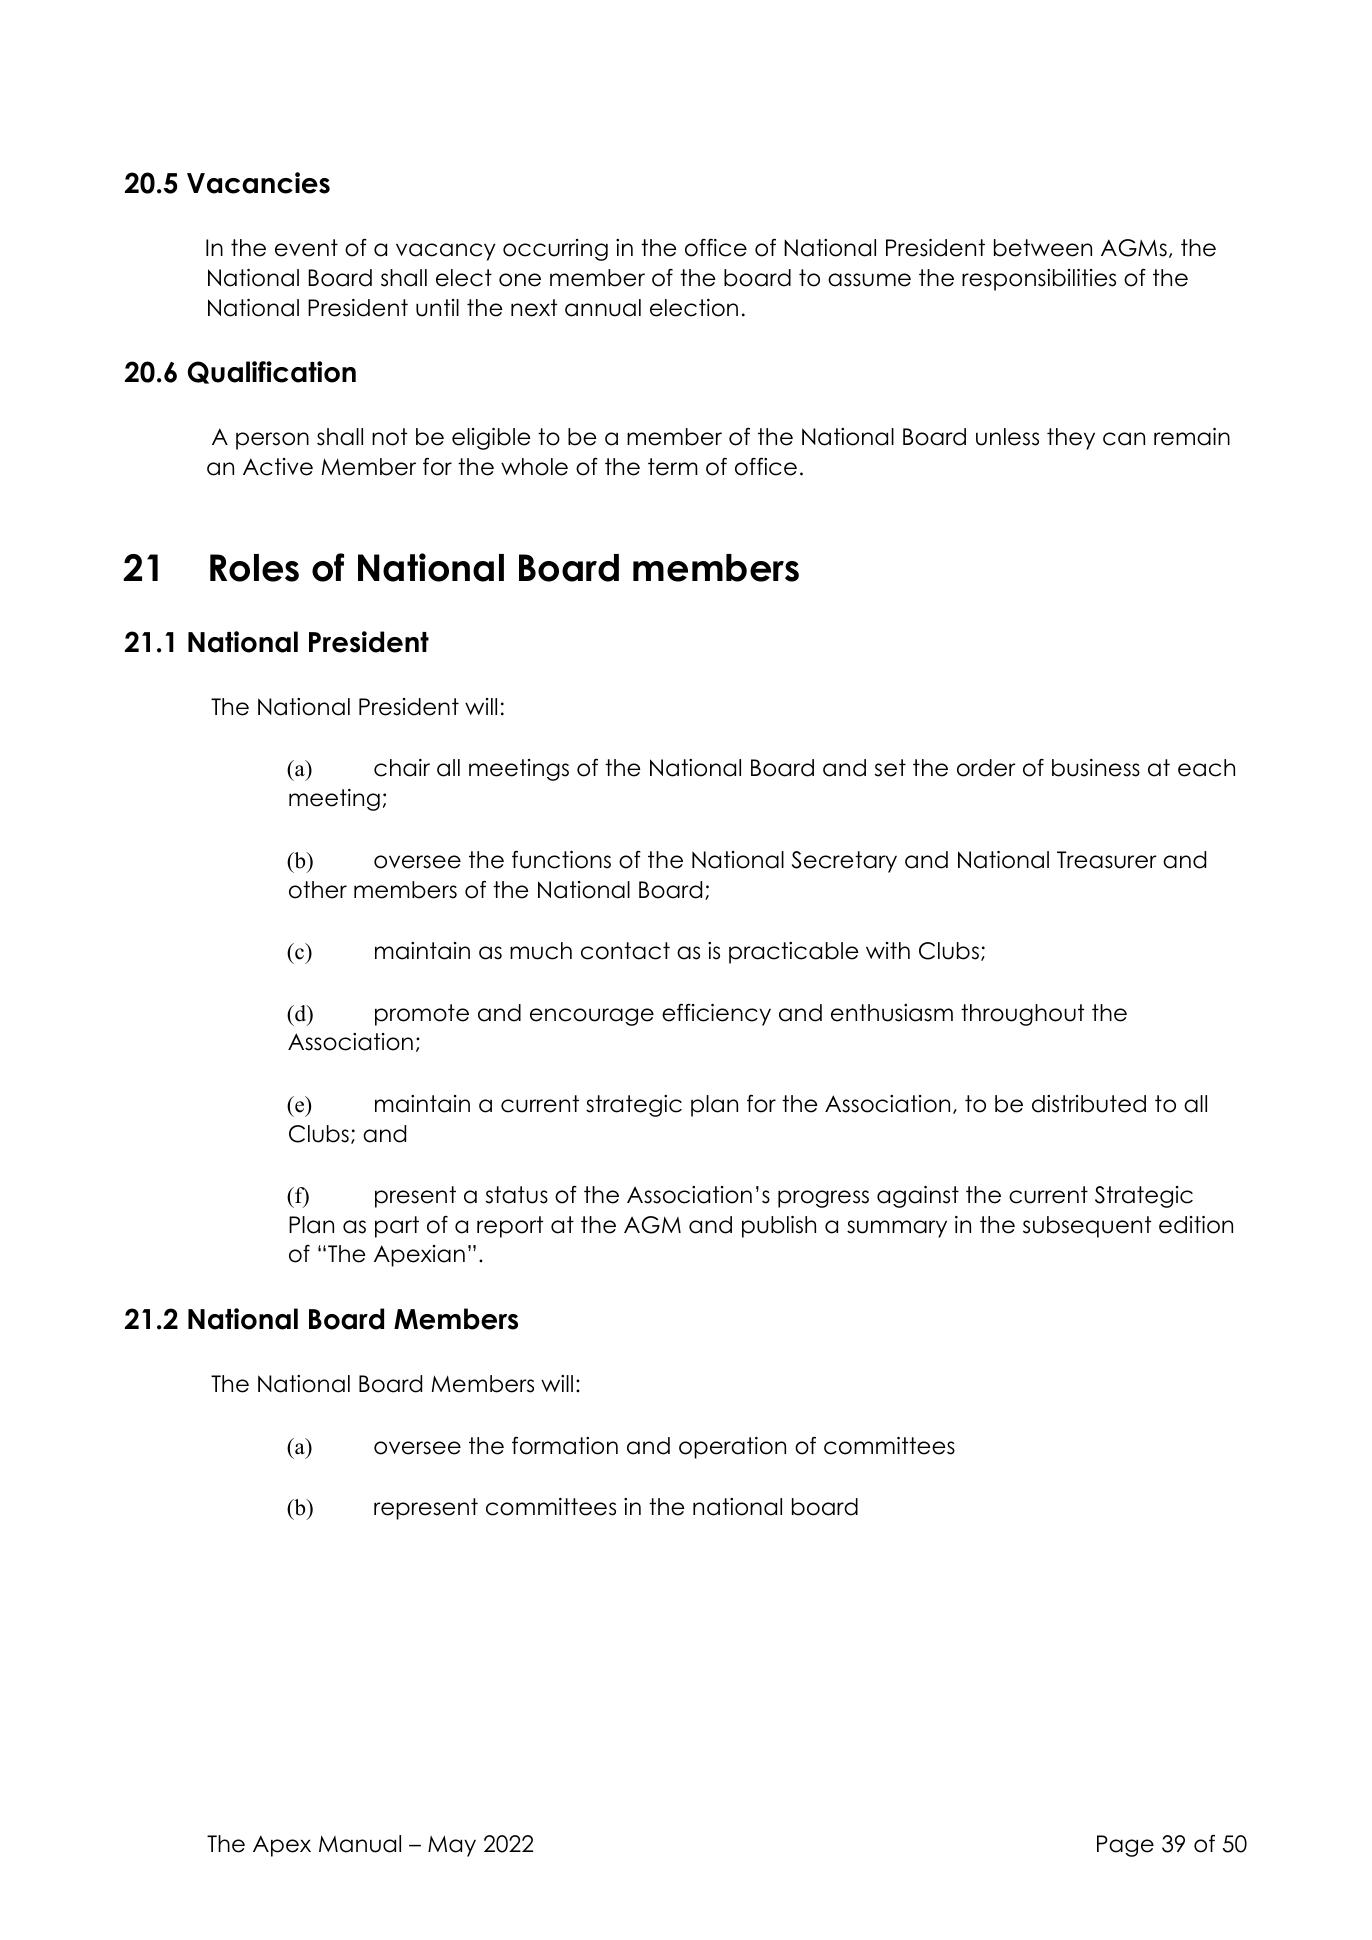 The image size is (1372, 1940). I want to click on assume, so click(869, 280).
